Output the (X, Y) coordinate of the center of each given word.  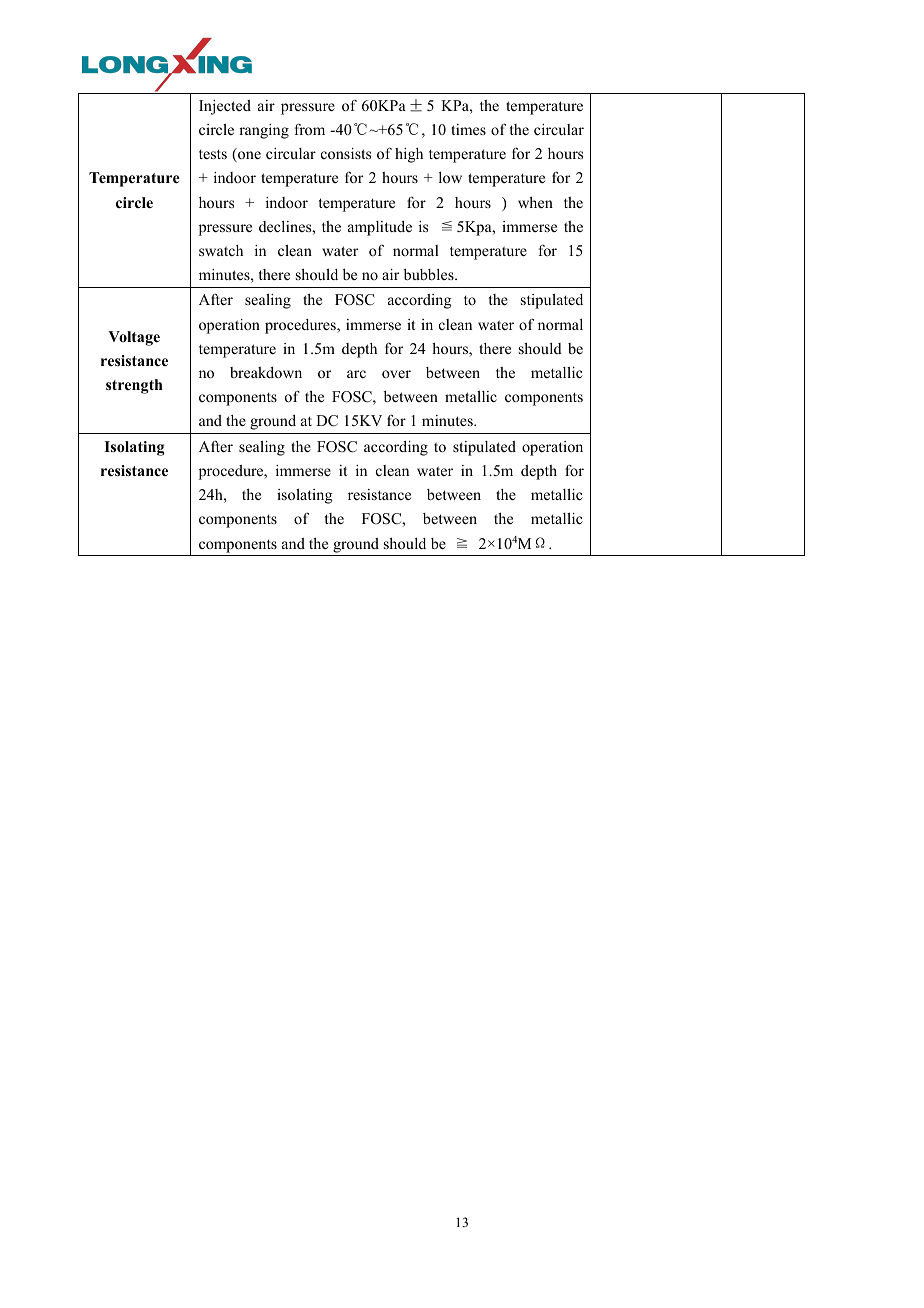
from (310, 129)
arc (356, 374)
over (396, 374)
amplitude (380, 228)
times (468, 129)
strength (134, 386)
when (535, 202)
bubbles (430, 274)
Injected (225, 107)
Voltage (134, 338)
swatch (221, 250)
